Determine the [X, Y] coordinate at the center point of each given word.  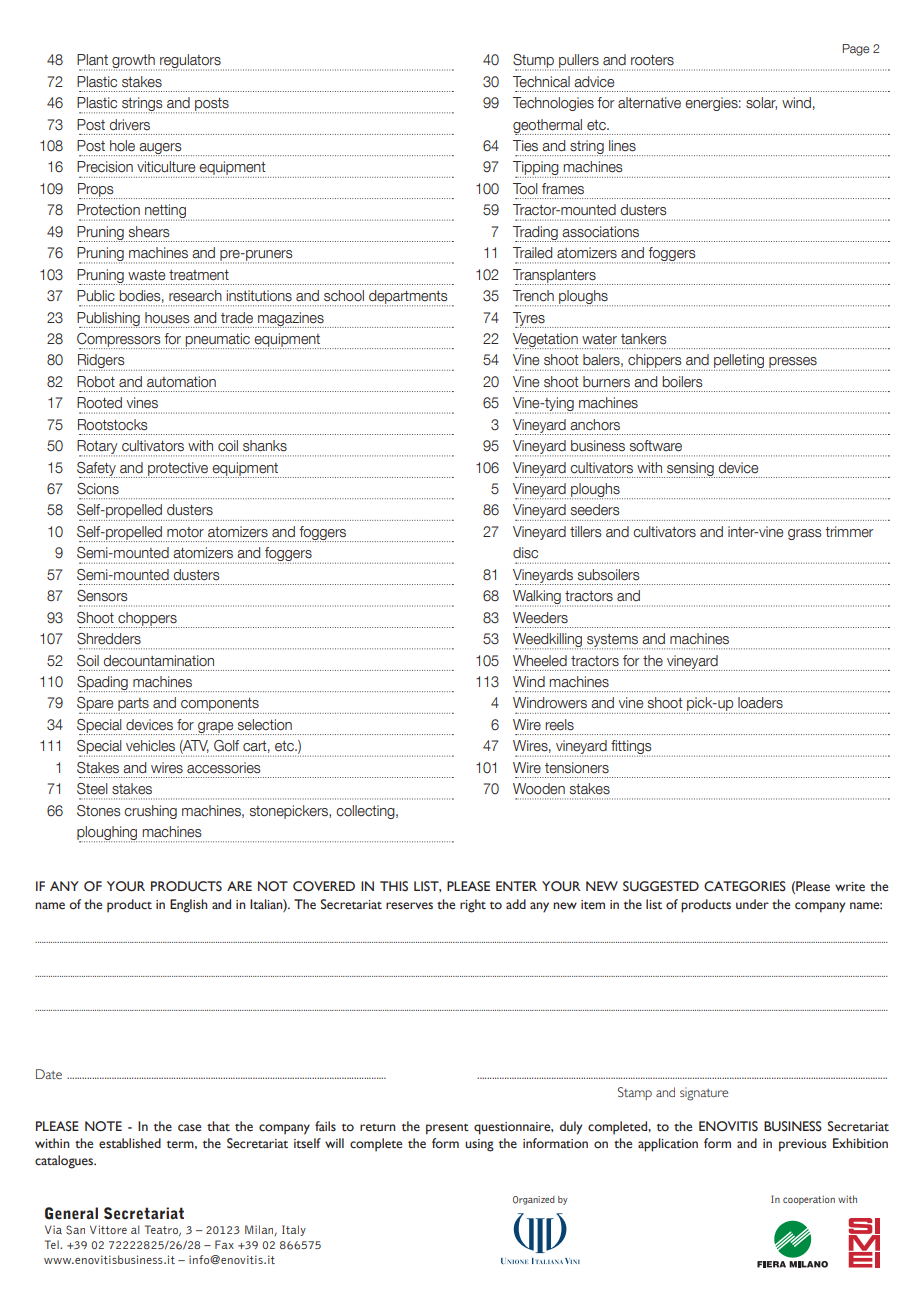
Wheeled [540, 661]
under [752, 904]
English [189, 906]
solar [761, 103]
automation [181, 382]
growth [134, 62]
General [71, 1213]
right [473, 906]
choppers [147, 620]
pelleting [738, 362]
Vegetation [545, 341]
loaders [760, 703]
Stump [534, 62]
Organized [534, 1200]
